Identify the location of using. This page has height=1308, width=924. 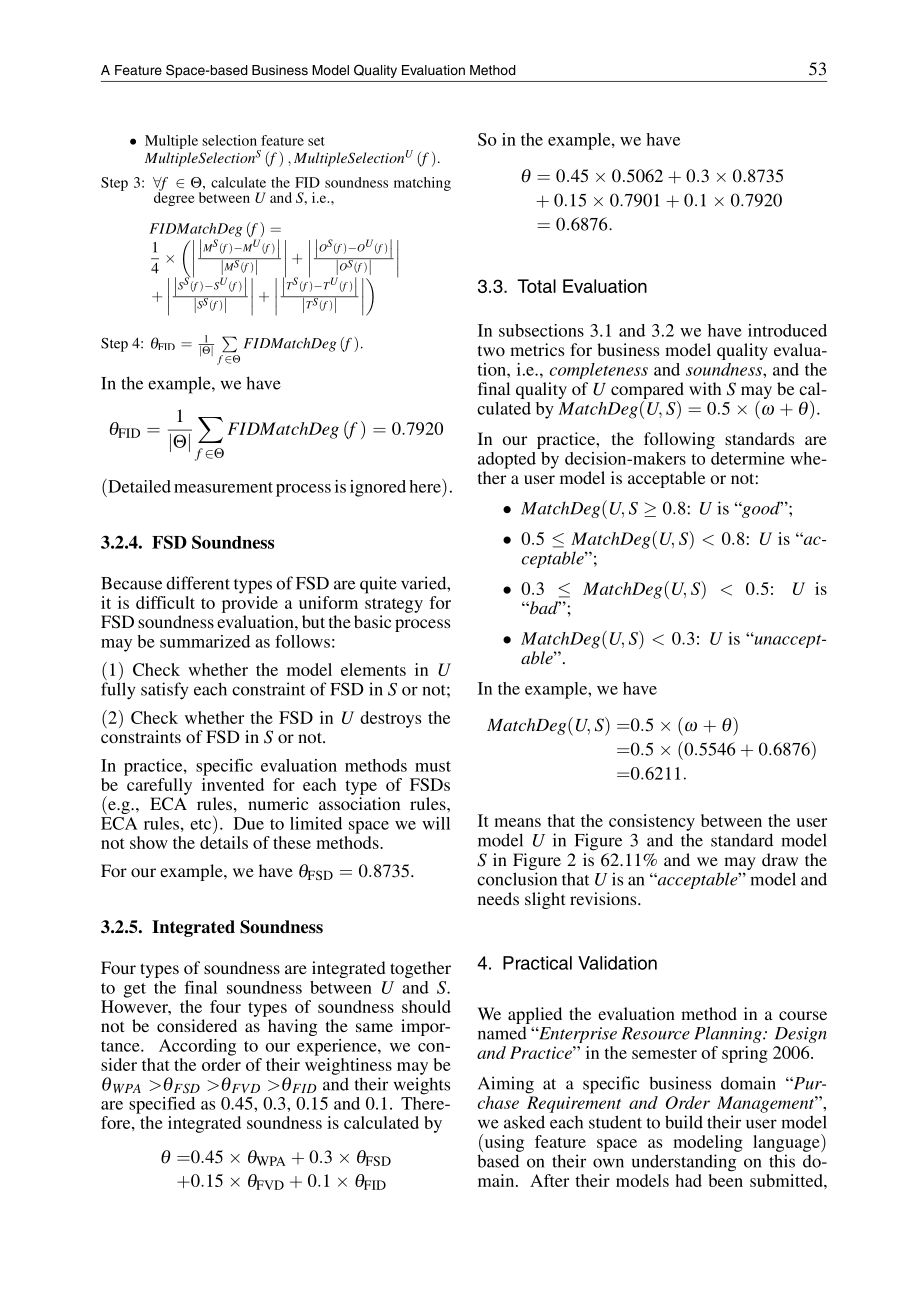
(503, 1143).
